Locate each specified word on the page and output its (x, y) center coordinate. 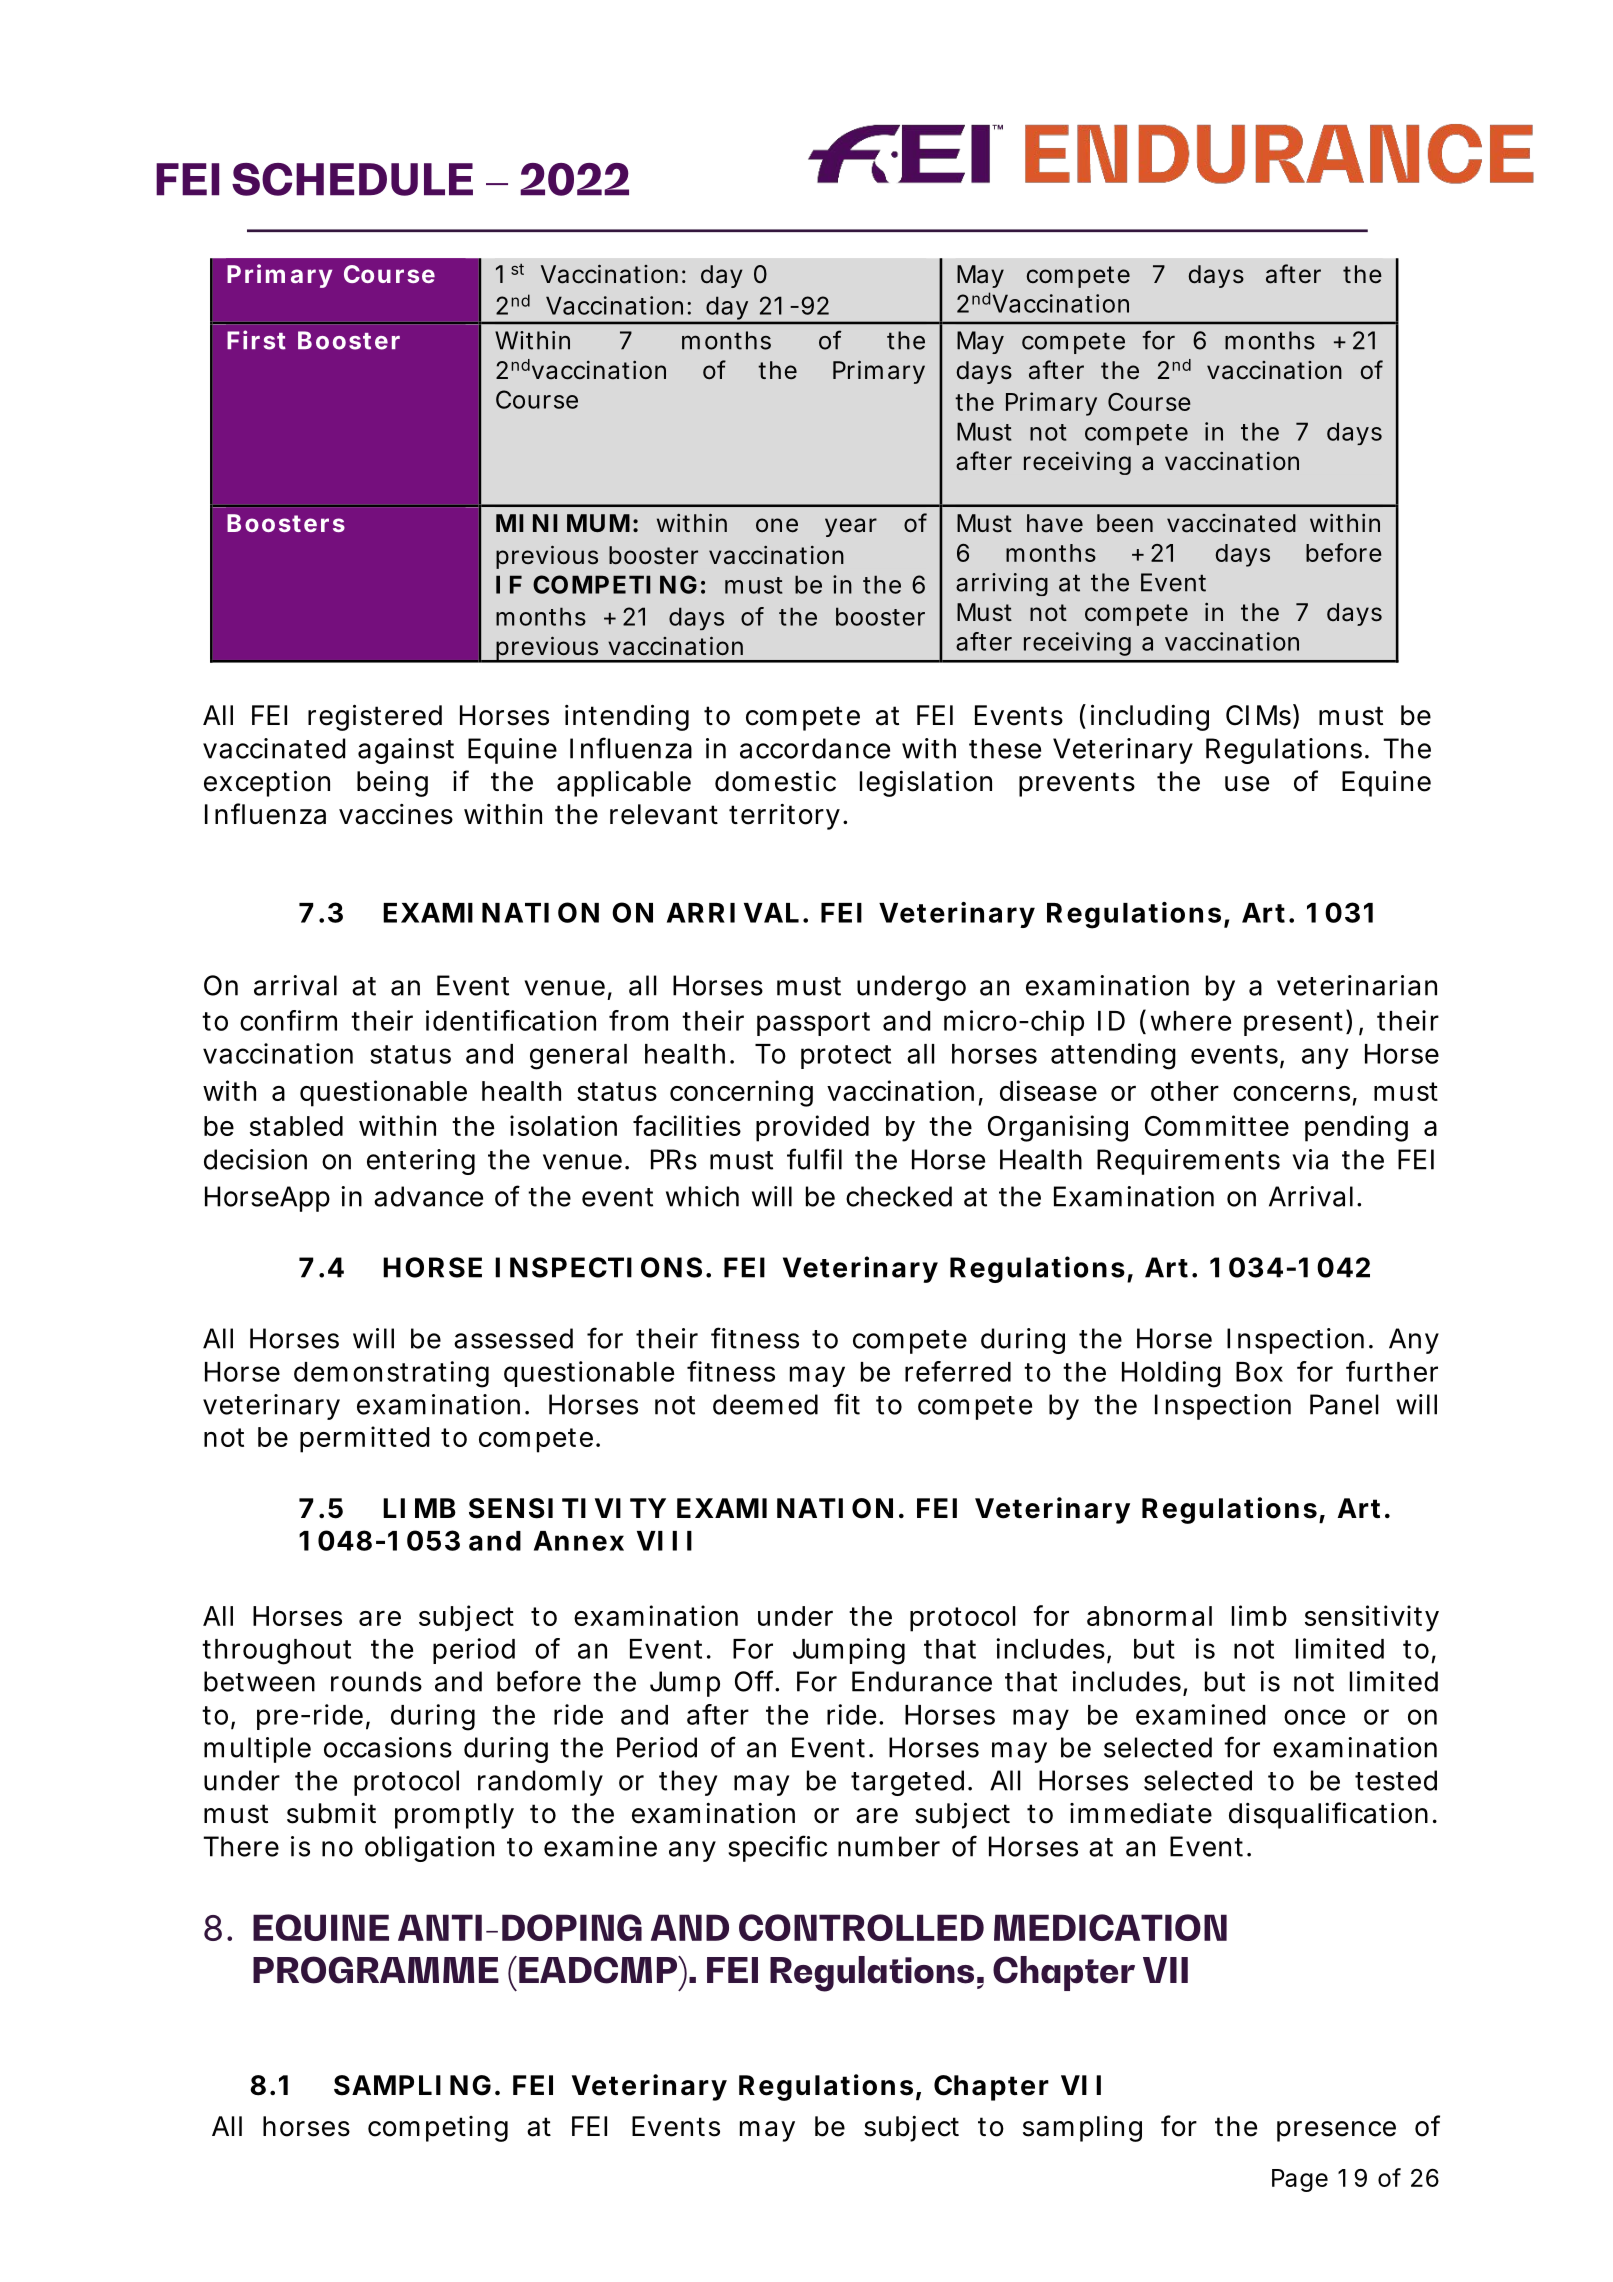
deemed (765, 1404)
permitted (364, 1439)
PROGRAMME (376, 1970)
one (777, 525)
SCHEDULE (352, 179)
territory (784, 817)
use (1247, 784)
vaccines (396, 814)
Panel (1344, 1404)
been (1125, 523)
